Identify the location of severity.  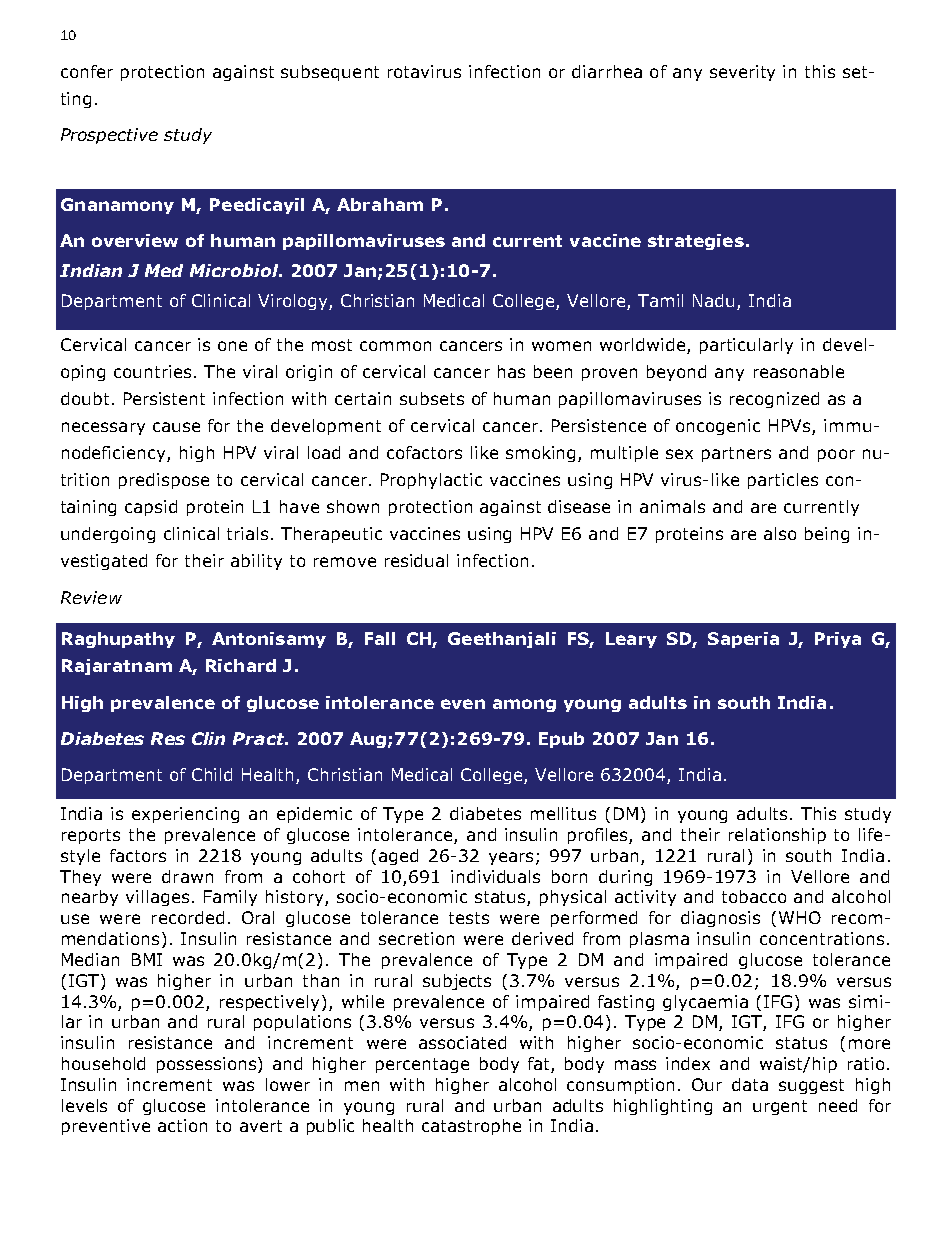
(742, 73).
